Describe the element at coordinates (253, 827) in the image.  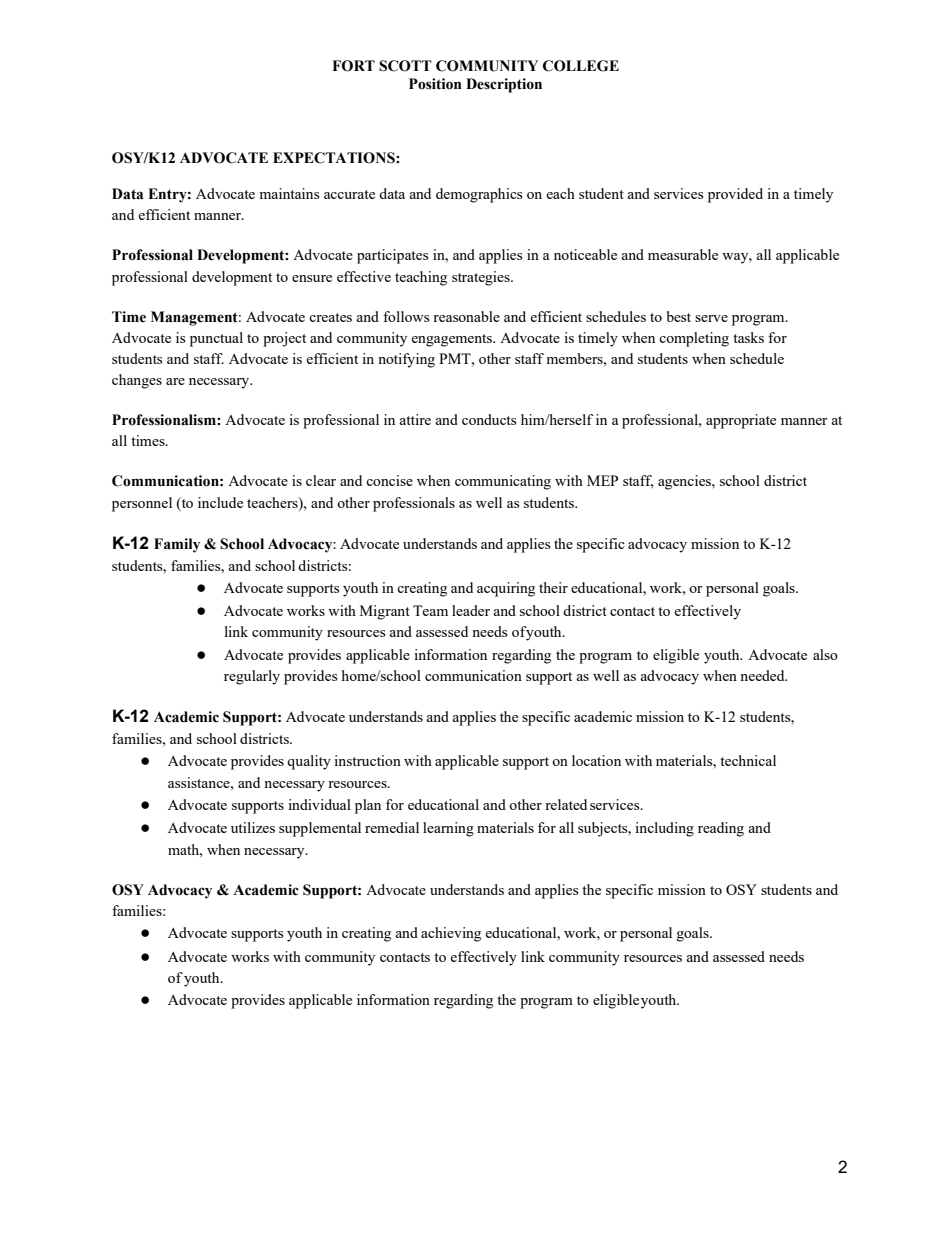
I see `utilizes` at that location.
